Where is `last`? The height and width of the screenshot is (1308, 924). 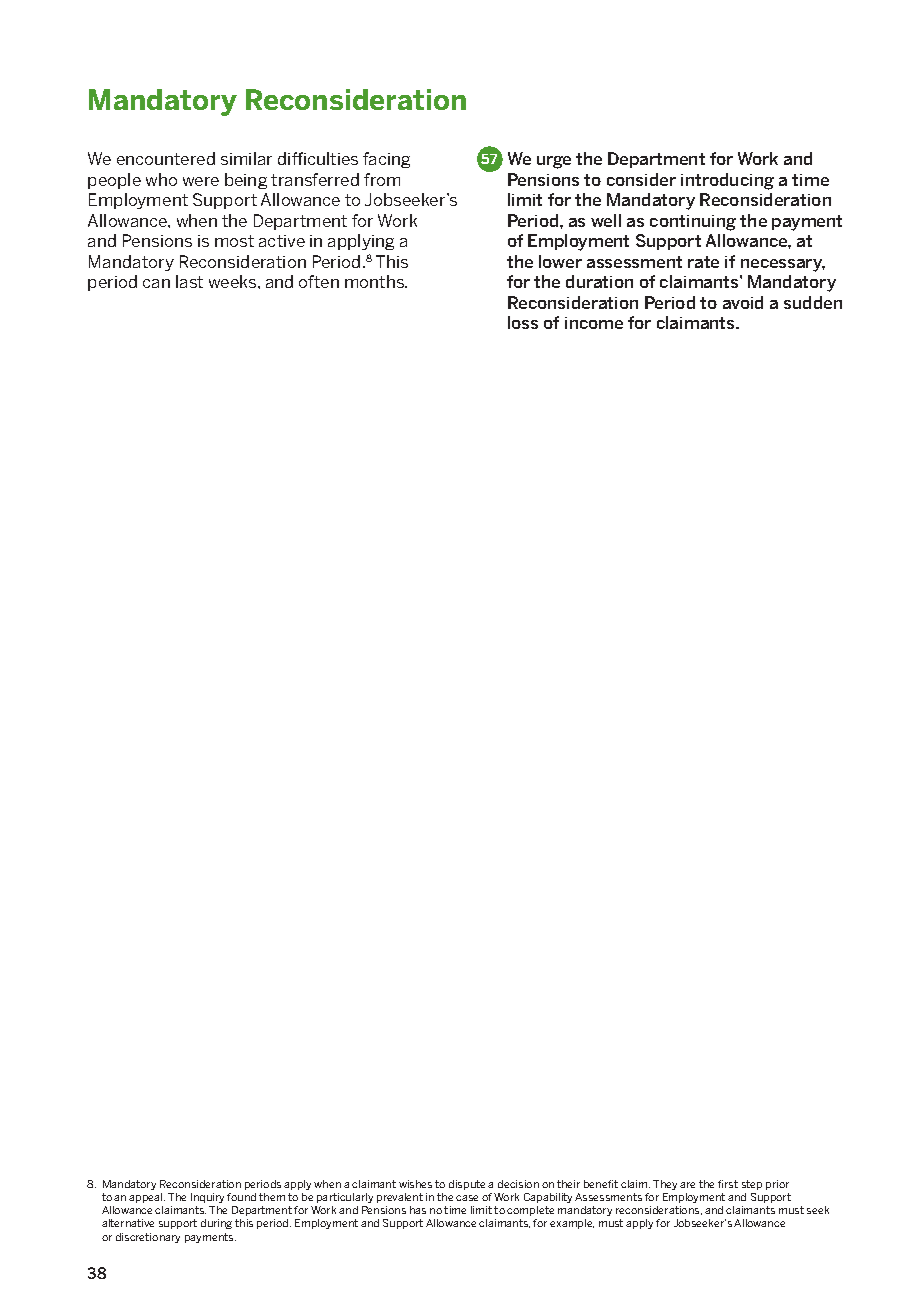 last is located at coordinates (189, 281).
